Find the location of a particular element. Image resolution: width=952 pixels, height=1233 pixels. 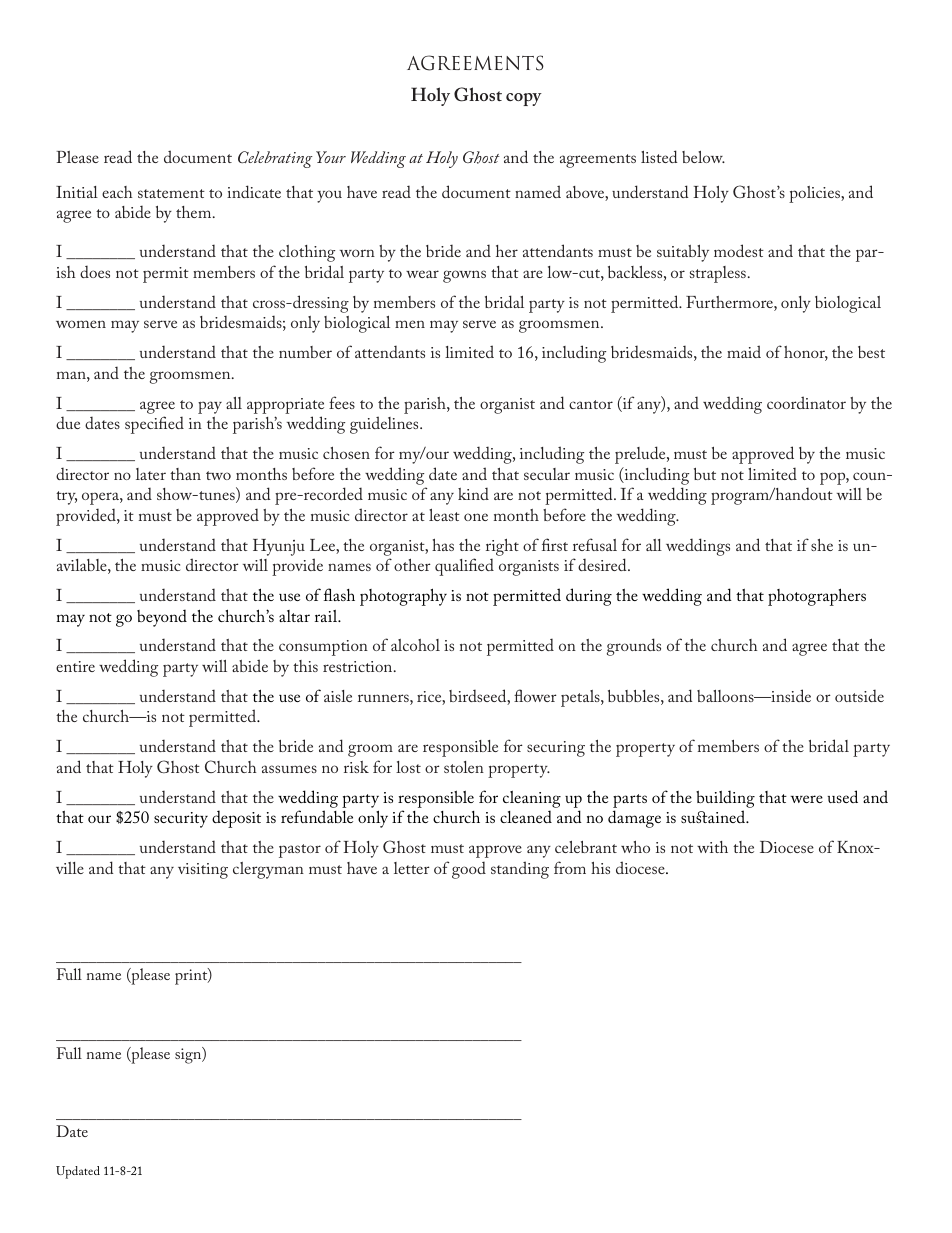

entire is located at coordinates (75, 666).
